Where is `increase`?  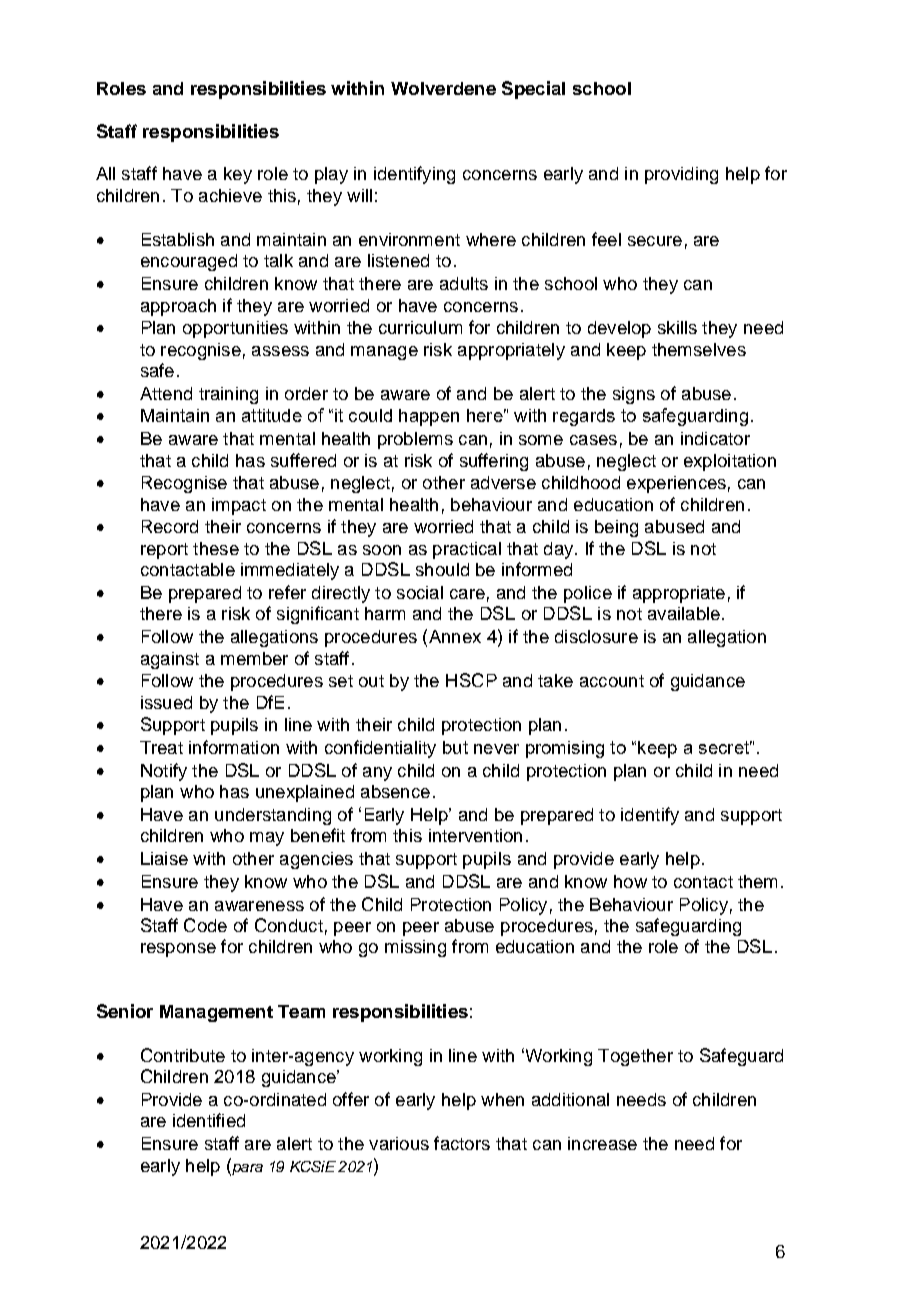
increase is located at coordinates (602, 1143).
